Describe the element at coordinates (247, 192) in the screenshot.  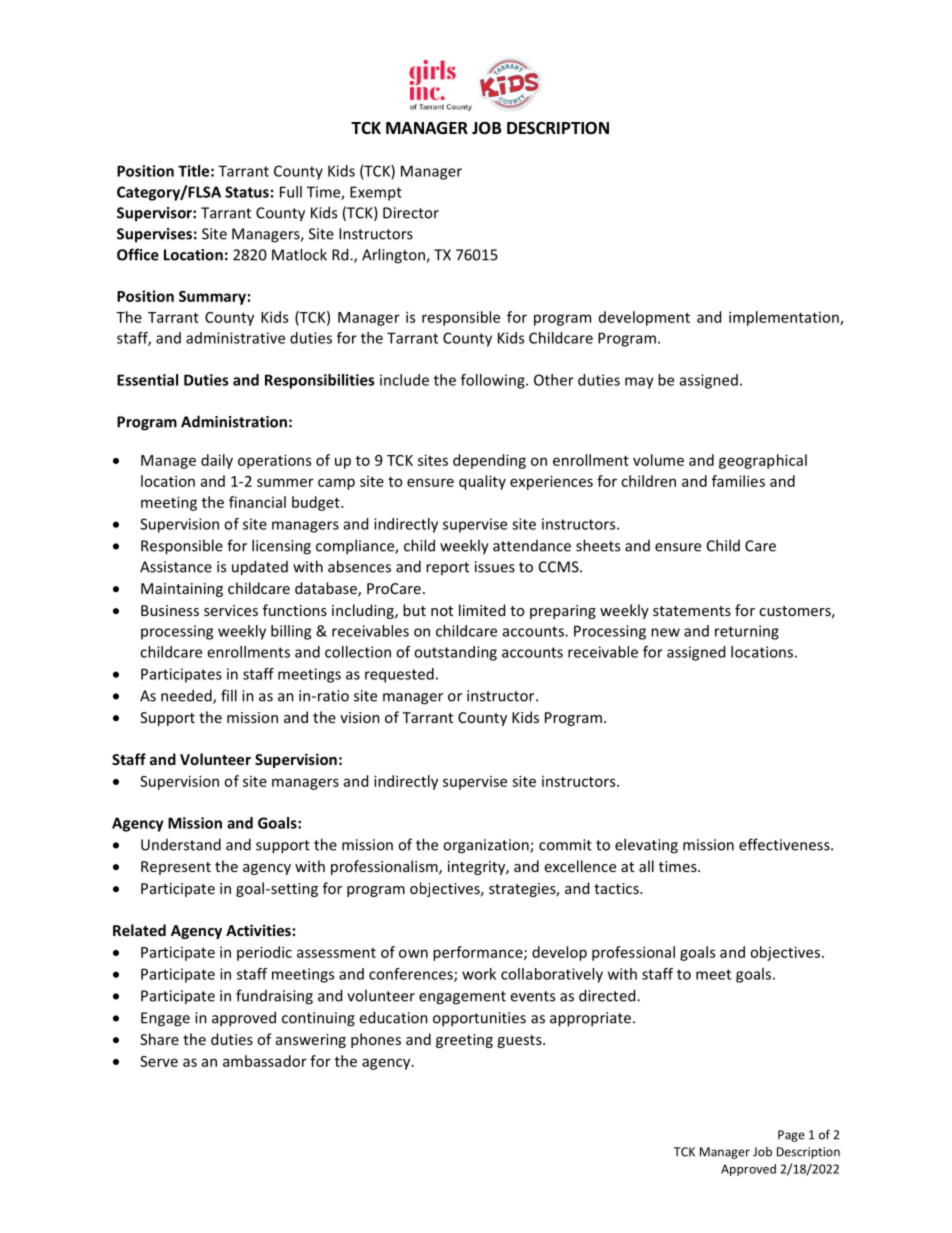
I see `Status` at that location.
